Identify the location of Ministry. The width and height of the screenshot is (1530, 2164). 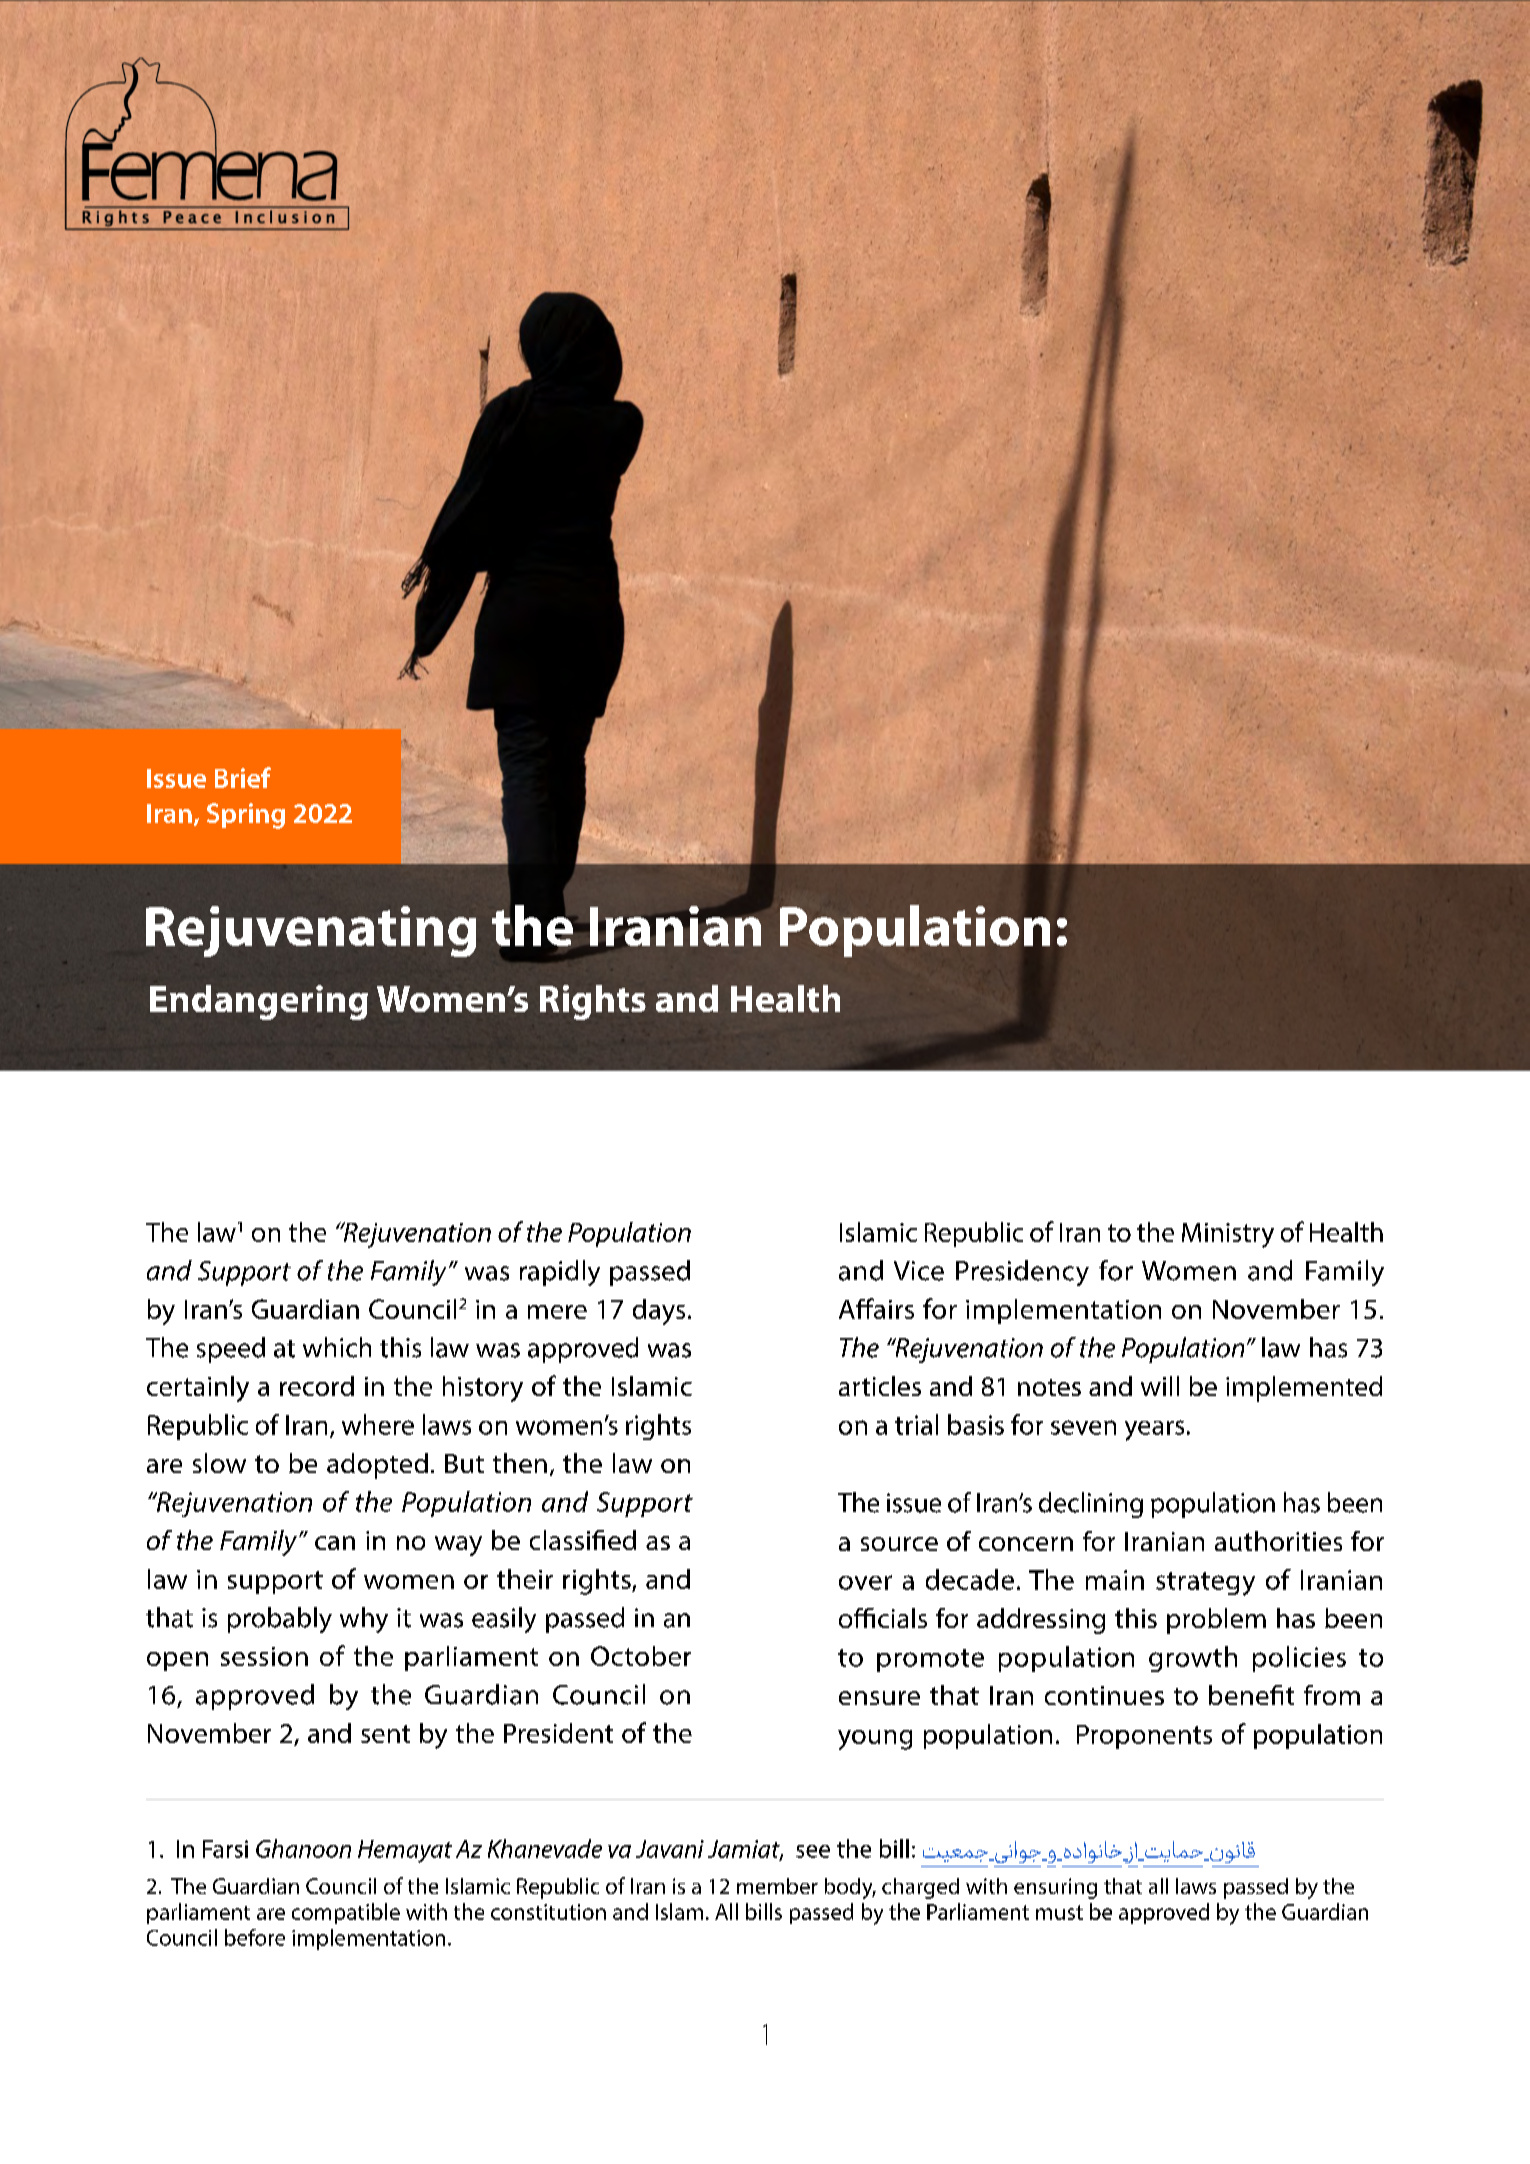
(1228, 1235).
